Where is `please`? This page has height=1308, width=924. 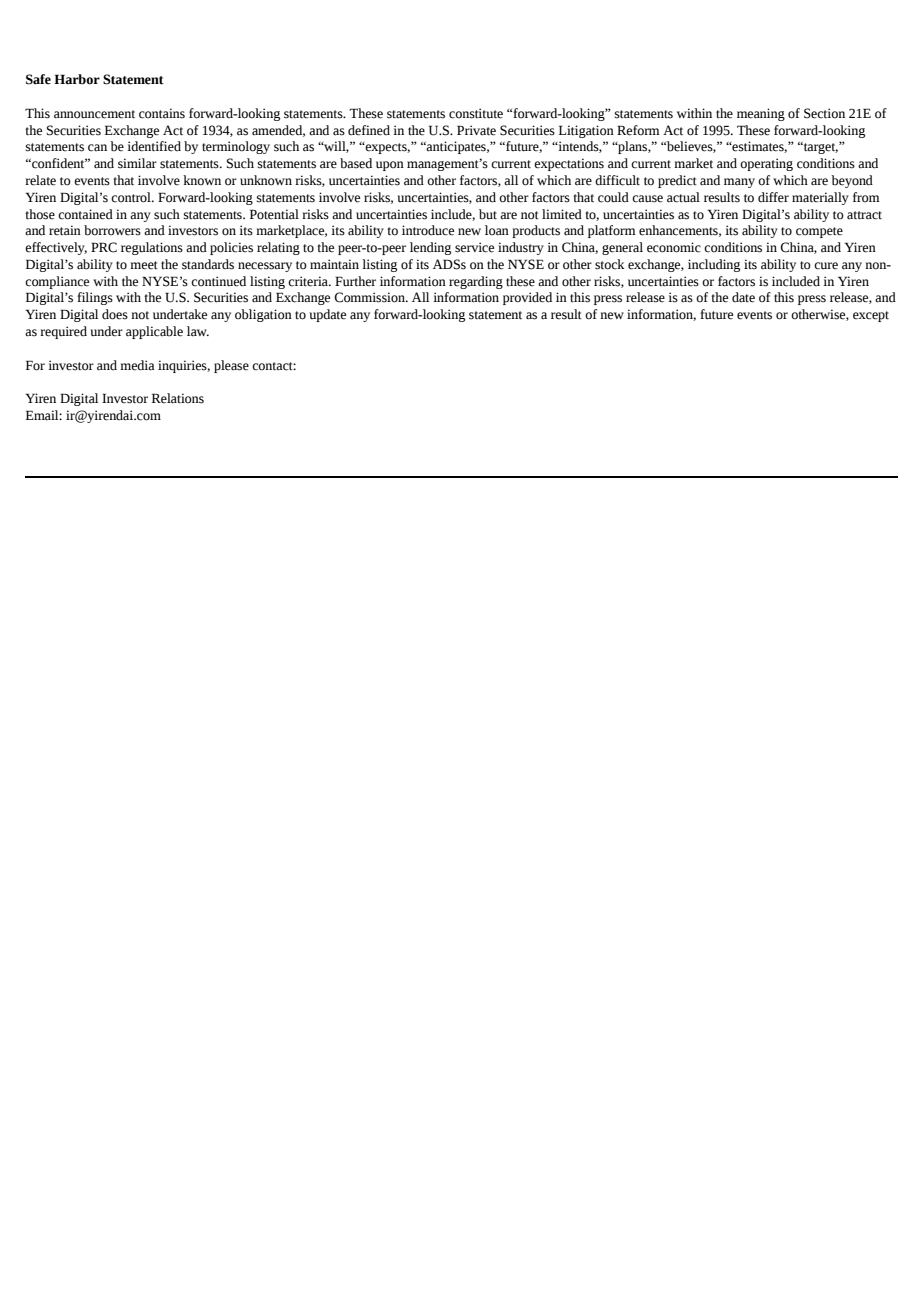
please is located at coordinates (231, 366).
